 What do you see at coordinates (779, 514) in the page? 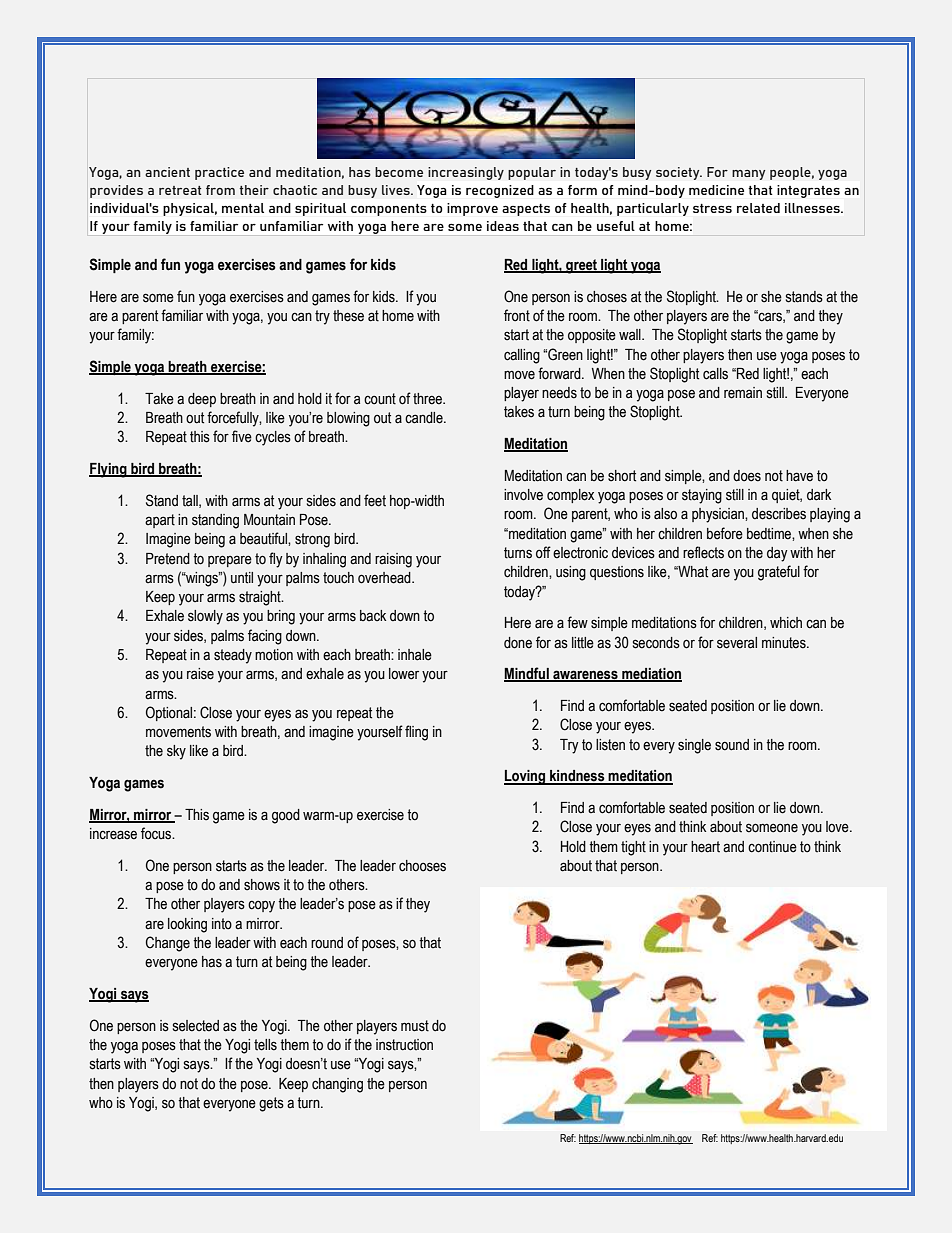
I see `describes` at bounding box center [779, 514].
